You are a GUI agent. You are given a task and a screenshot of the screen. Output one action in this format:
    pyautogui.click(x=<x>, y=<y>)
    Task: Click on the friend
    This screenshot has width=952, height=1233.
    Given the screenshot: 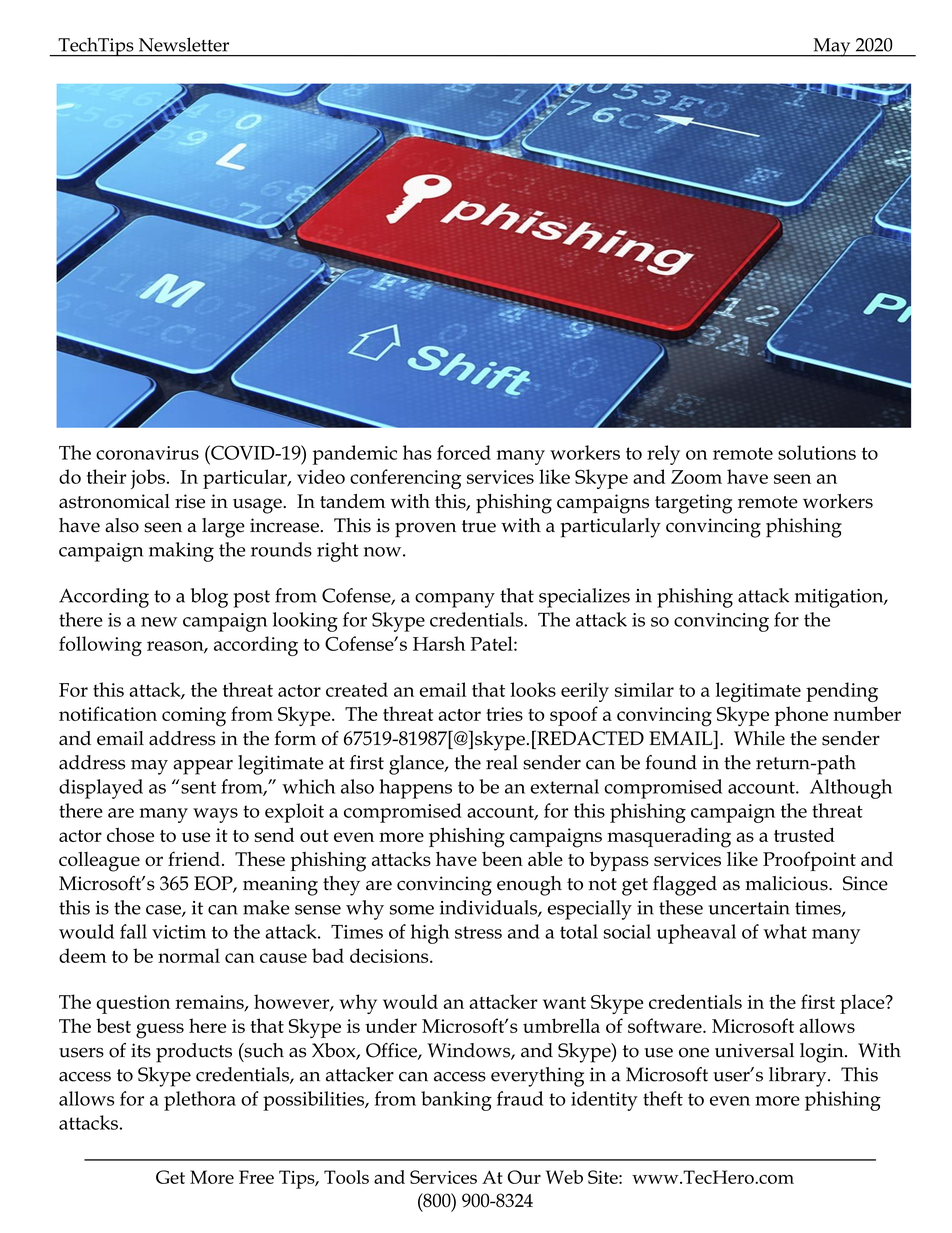 What is the action you would take?
    pyautogui.click(x=194, y=858)
